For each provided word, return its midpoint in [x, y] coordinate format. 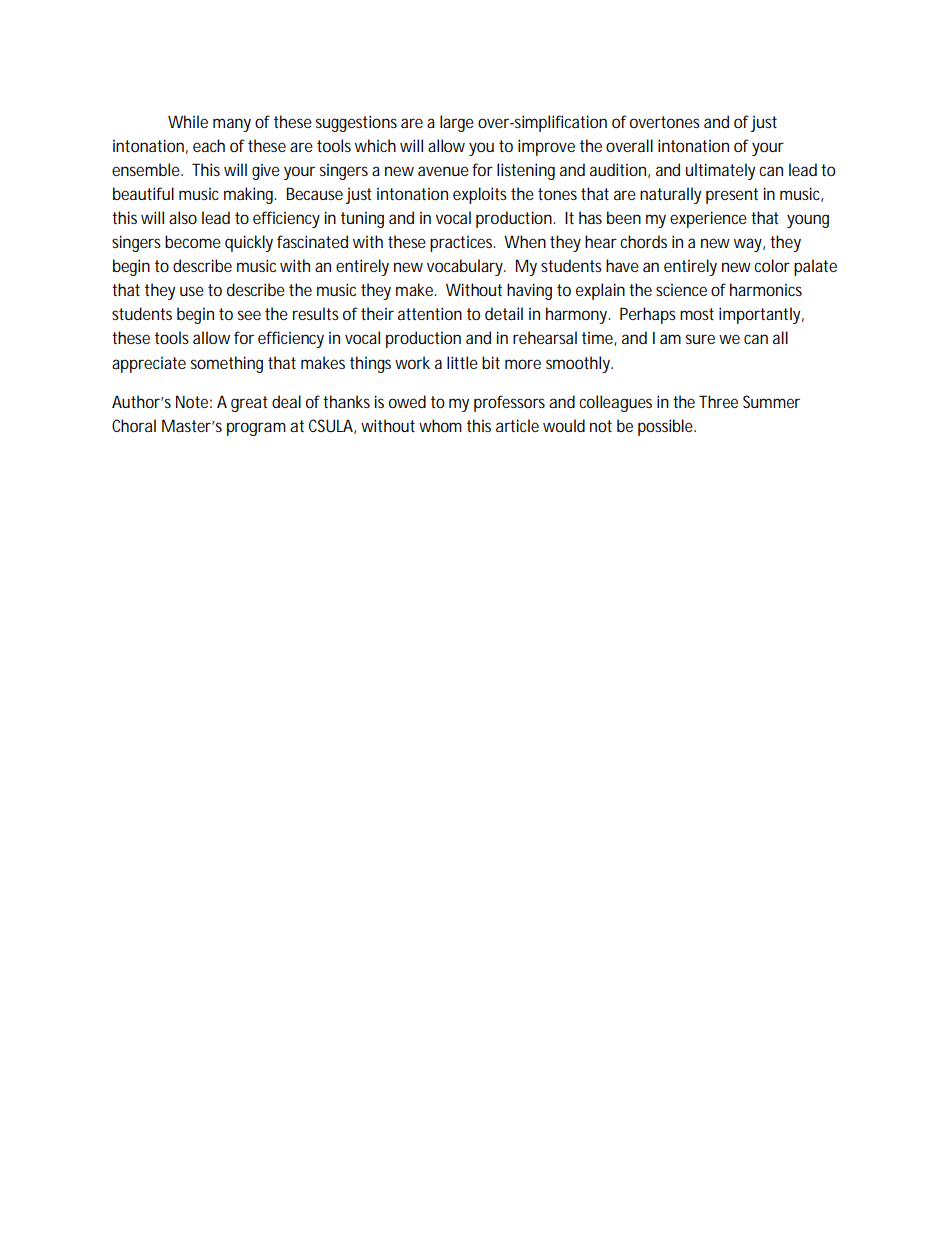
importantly [759, 315]
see [249, 315]
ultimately [720, 171]
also [183, 217]
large [457, 123]
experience [708, 219]
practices [462, 243]
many [232, 125]
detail [504, 313]
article [517, 425]
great [249, 404]
